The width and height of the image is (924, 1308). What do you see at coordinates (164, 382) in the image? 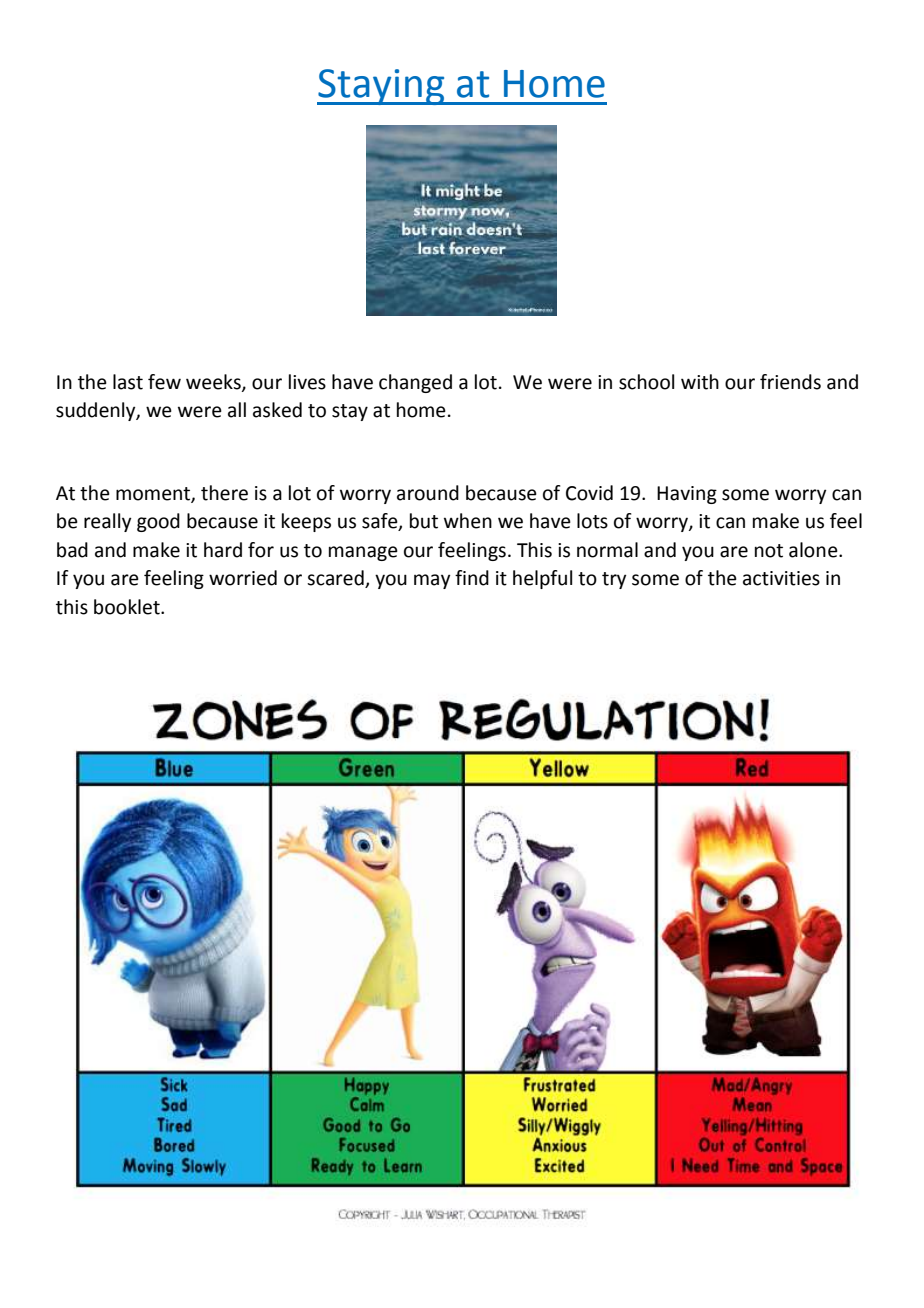
I see `few` at bounding box center [164, 382].
